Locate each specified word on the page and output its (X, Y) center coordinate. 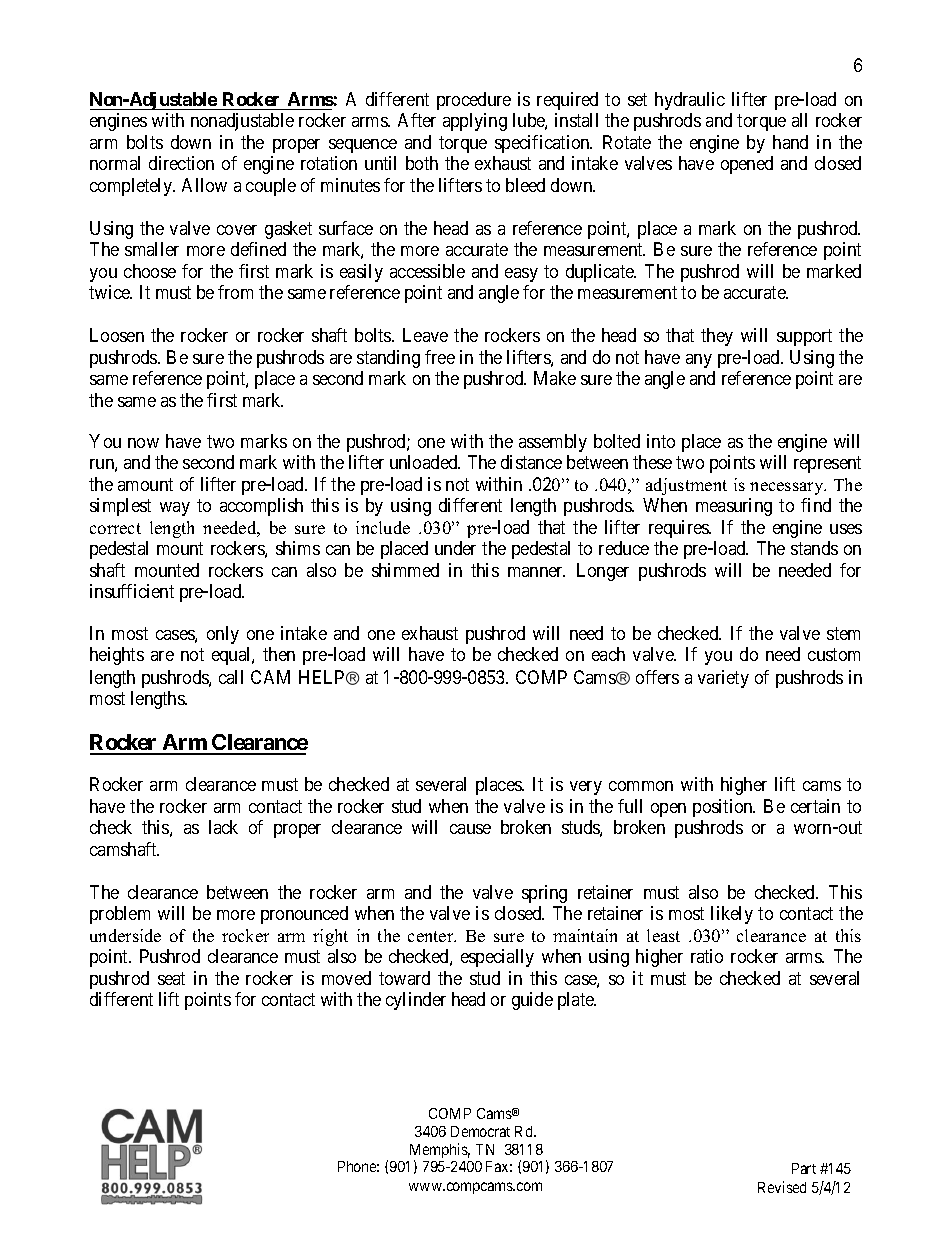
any (699, 361)
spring (544, 894)
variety (723, 679)
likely (732, 915)
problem (120, 915)
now (143, 443)
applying (475, 122)
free (440, 357)
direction (181, 163)
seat (171, 978)
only (223, 635)
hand (790, 142)
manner (536, 572)
